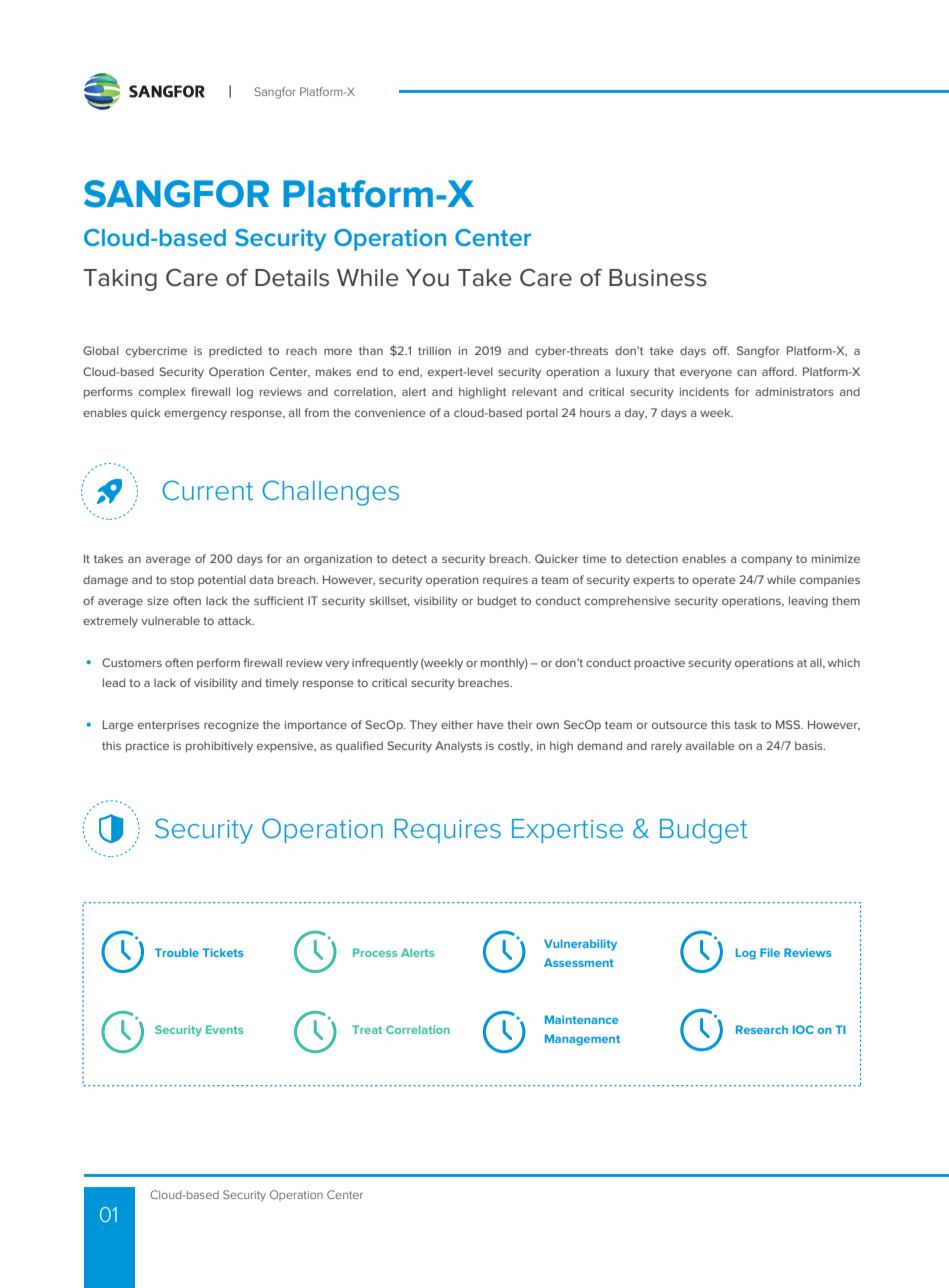 This screenshot has height=1288, width=949. I want to click on Events, so click(224, 1029).
